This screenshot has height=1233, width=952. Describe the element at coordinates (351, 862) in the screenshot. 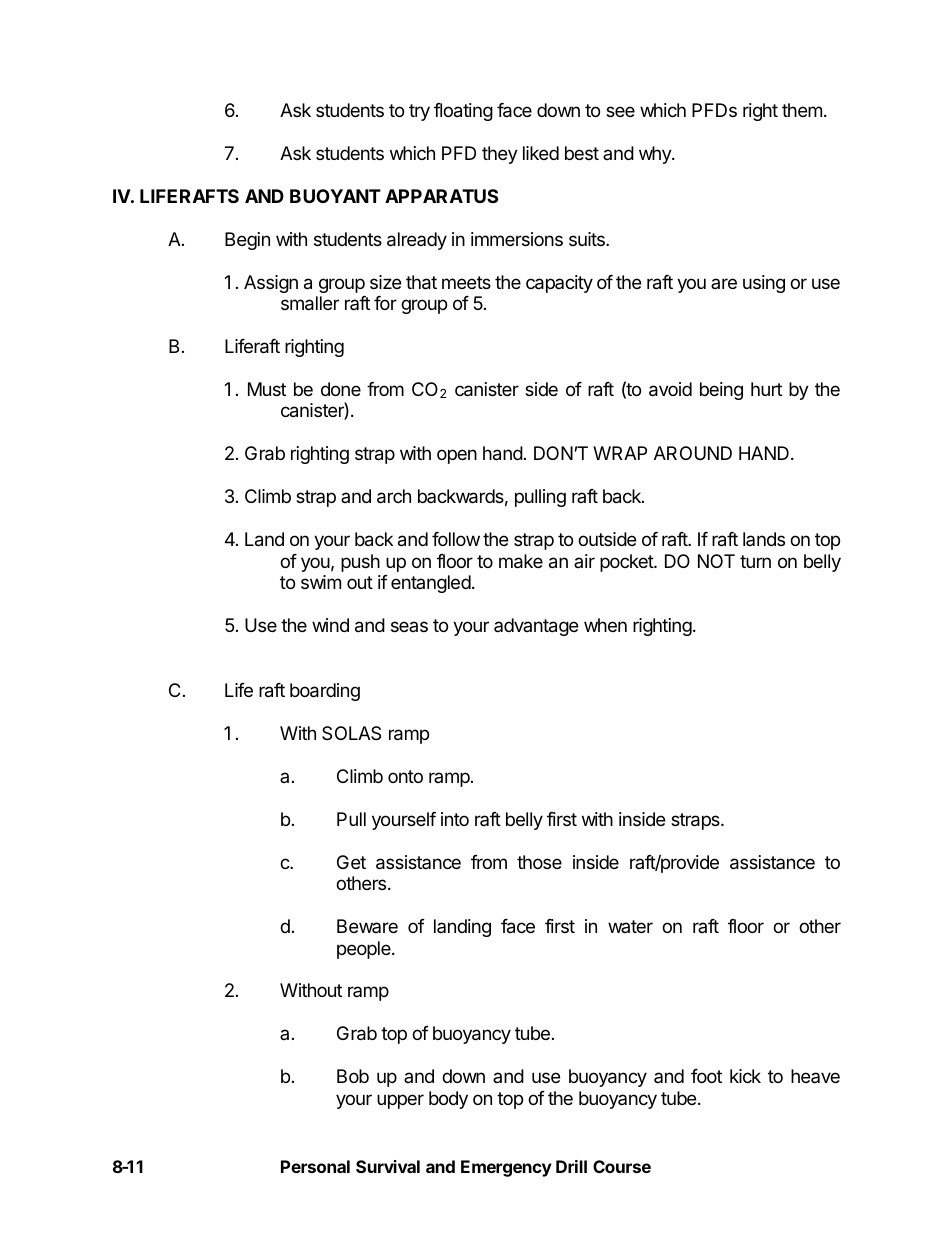

I see `Get` at that location.
